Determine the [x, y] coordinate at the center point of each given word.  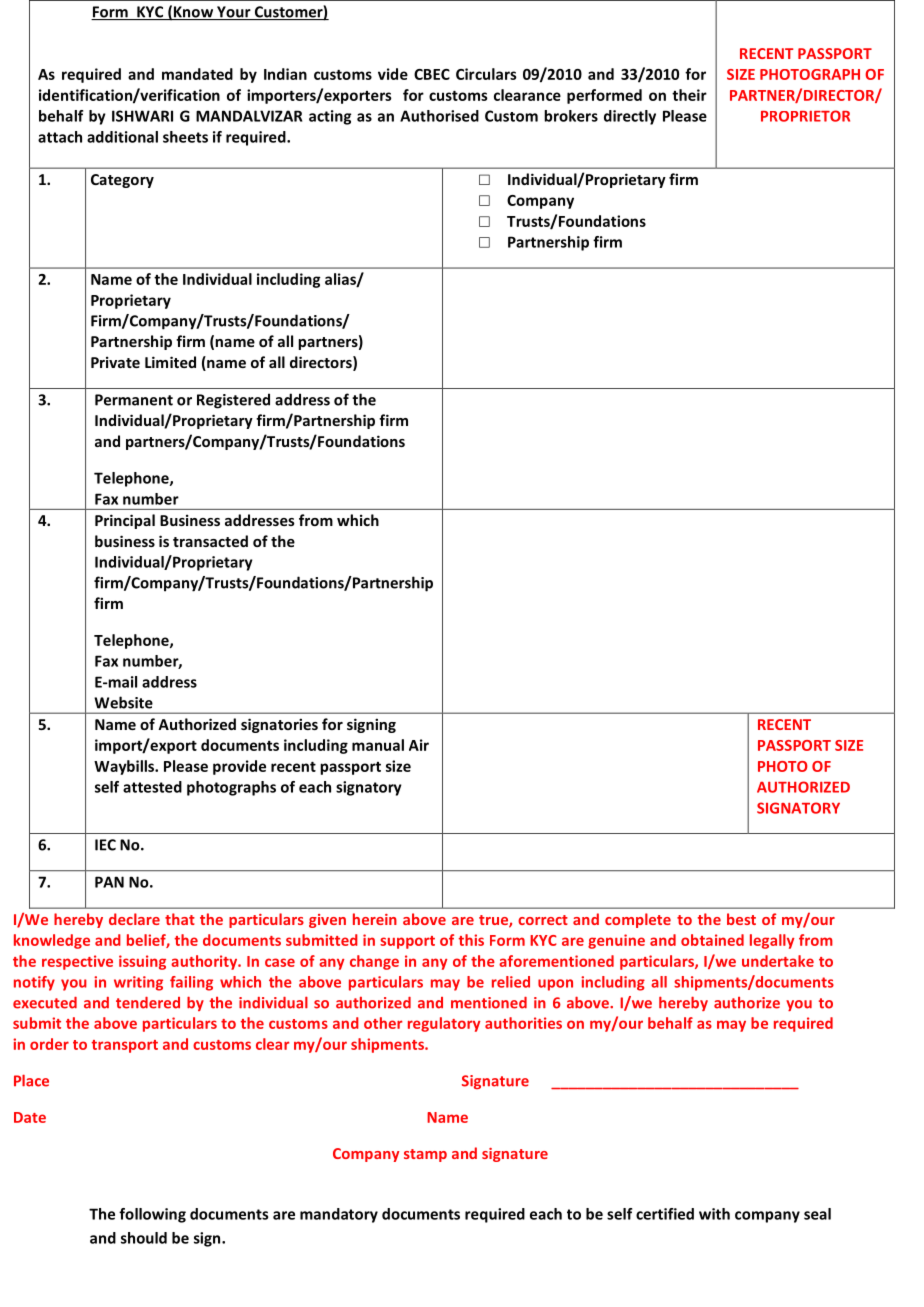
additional [122, 137]
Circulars [486, 74]
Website [123, 702]
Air [419, 745]
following [152, 1215]
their [689, 95]
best [741, 919]
